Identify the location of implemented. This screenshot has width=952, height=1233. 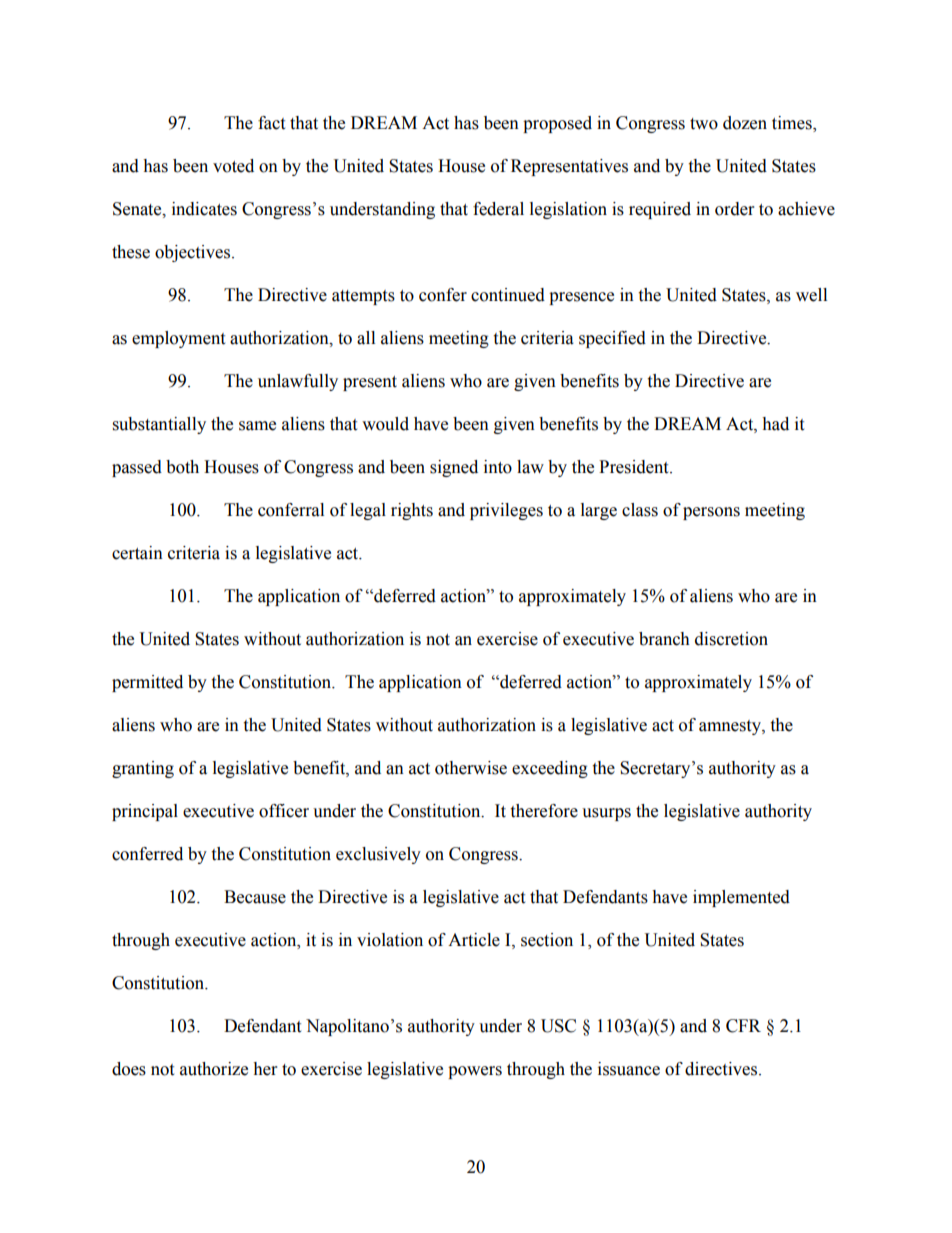
(741, 898).
